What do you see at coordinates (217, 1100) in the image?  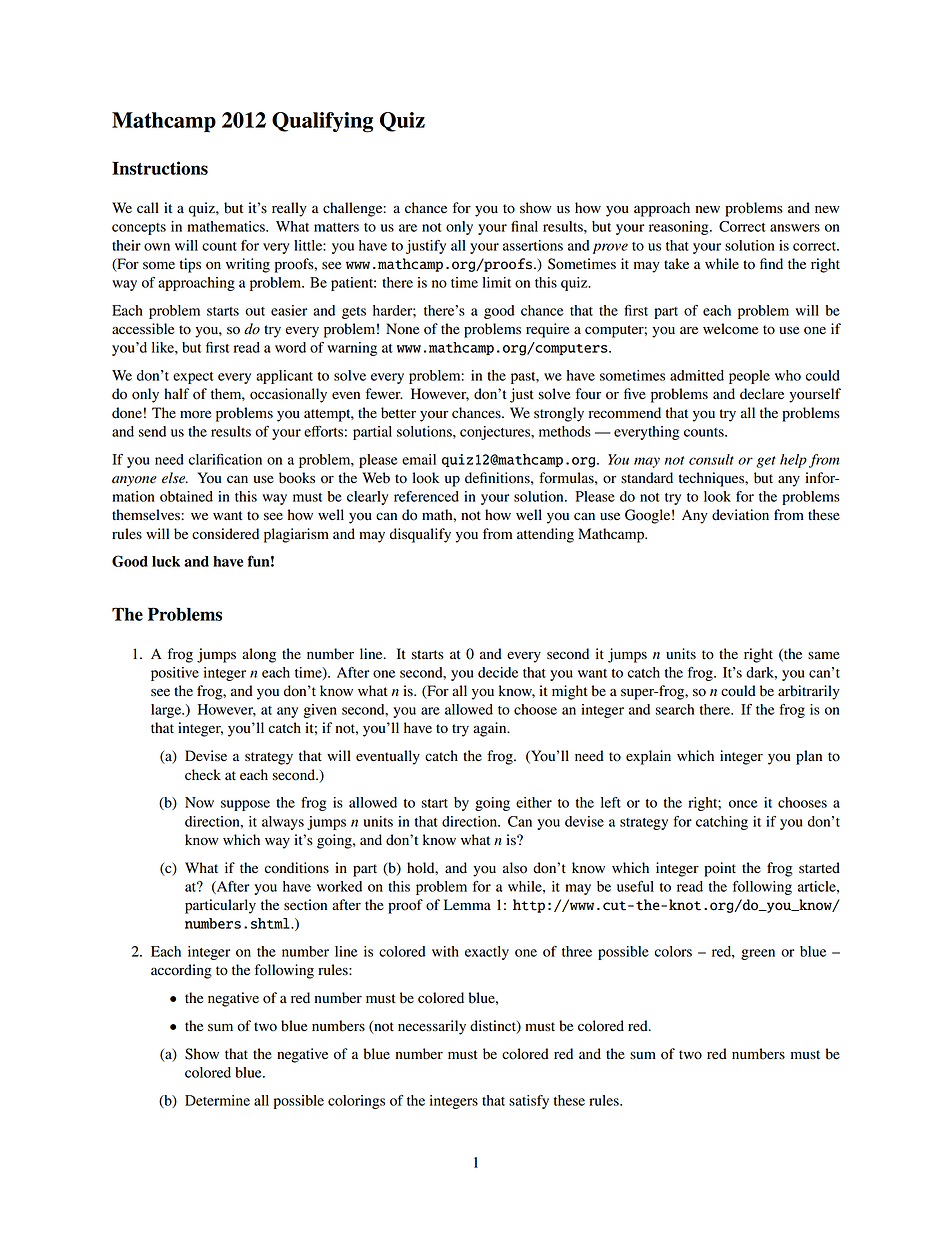 I see `Determine` at bounding box center [217, 1100].
